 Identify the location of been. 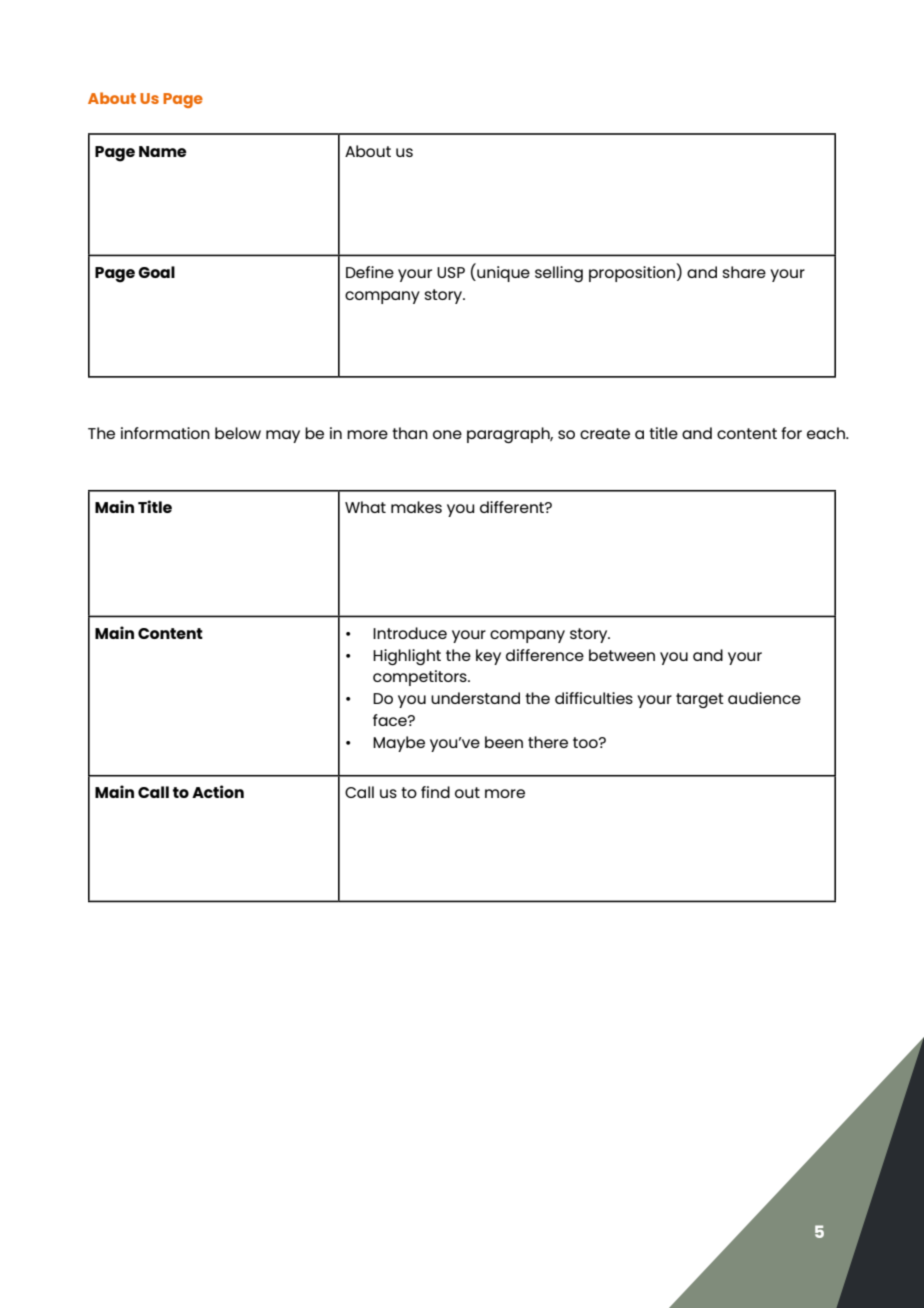
(504, 742).
